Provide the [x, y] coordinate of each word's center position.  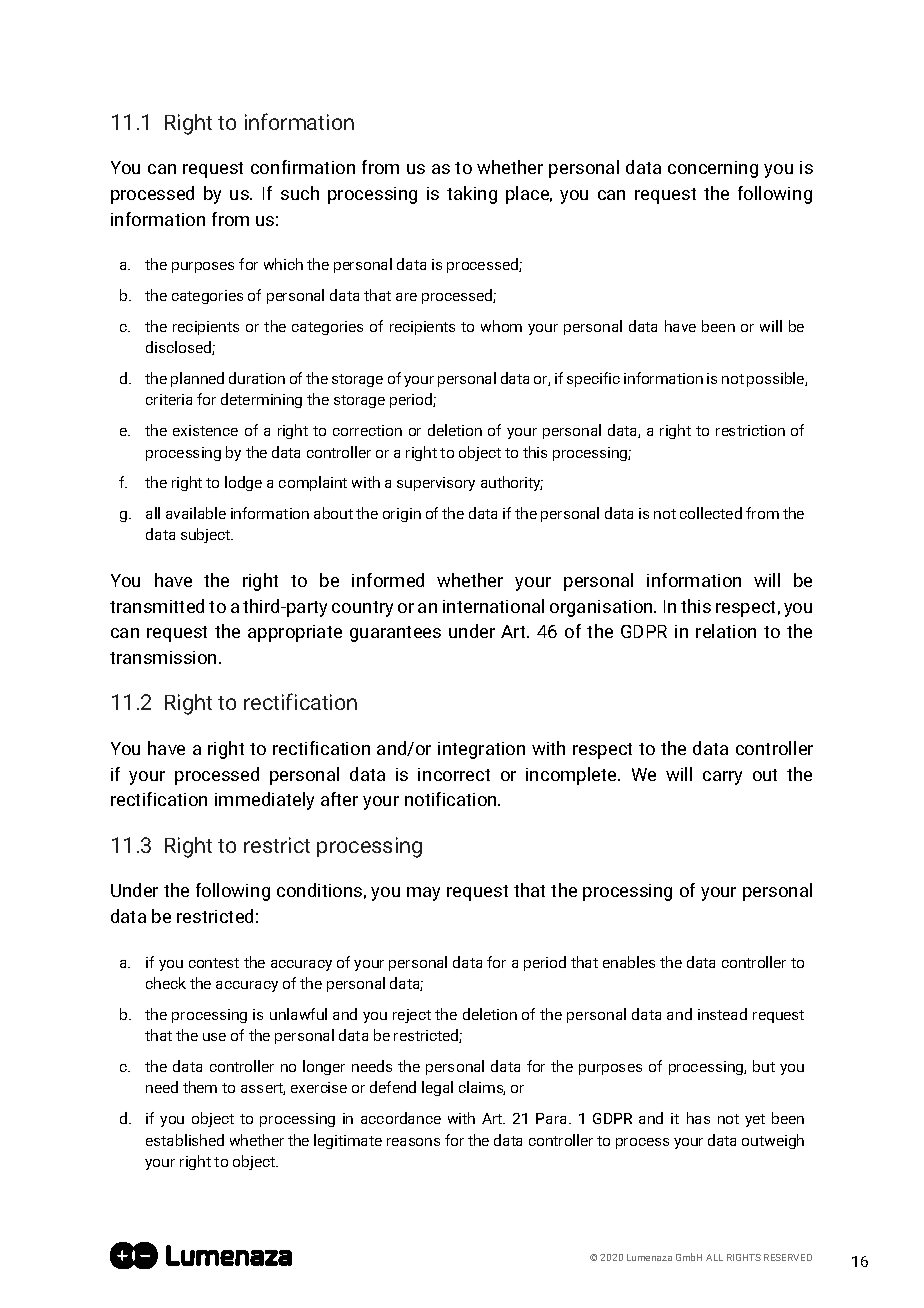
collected [711, 513]
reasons [413, 1142]
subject [207, 535]
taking [472, 195]
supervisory [436, 484]
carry [722, 778]
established [185, 1140]
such [300, 193]
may [423, 894]
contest [214, 963]
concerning [713, 169]
